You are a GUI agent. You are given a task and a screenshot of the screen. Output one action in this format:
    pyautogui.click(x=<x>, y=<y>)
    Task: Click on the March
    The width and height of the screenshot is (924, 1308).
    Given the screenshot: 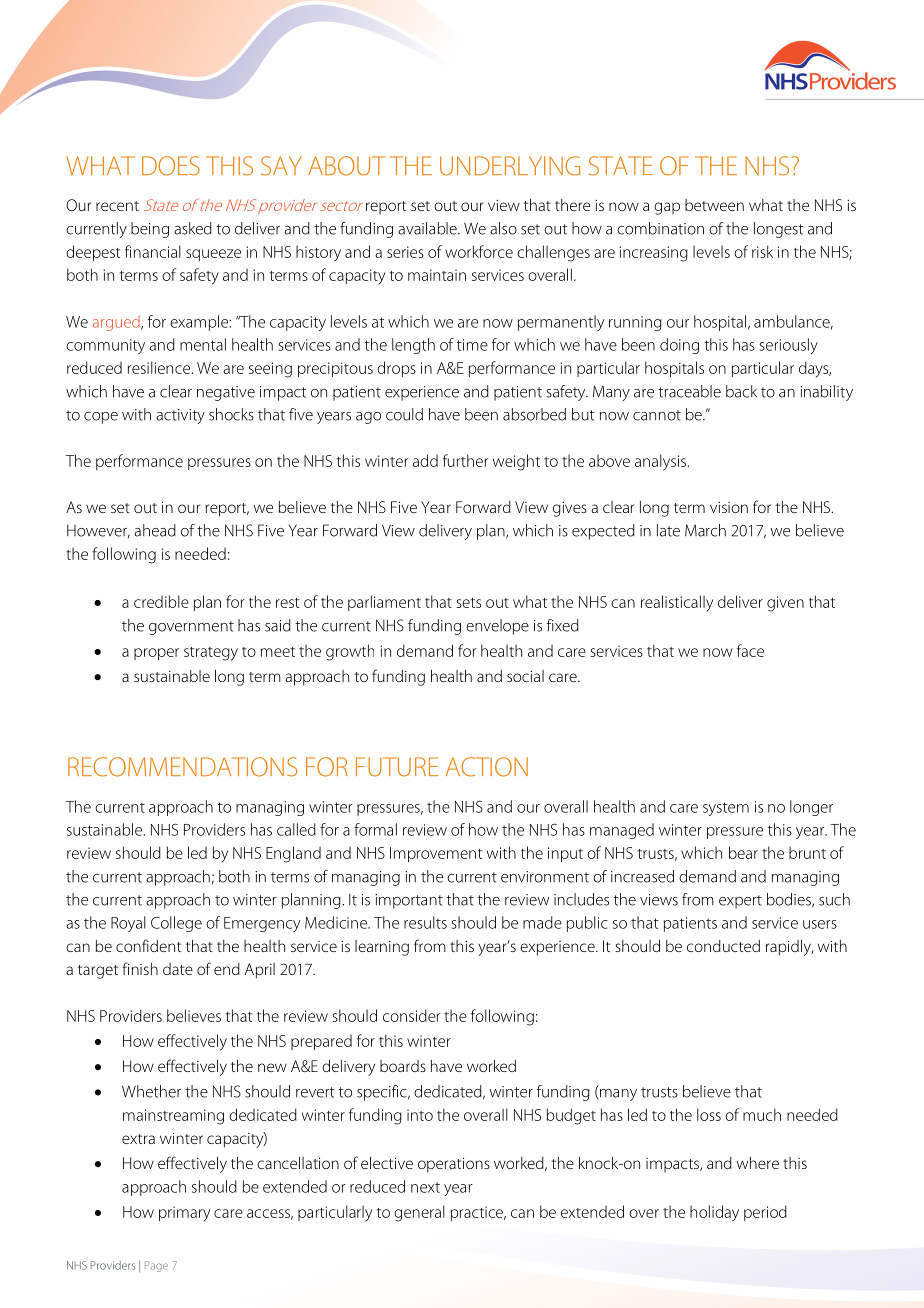 What is the action you would take?
    pyautogui.click(x=705, y=530)
